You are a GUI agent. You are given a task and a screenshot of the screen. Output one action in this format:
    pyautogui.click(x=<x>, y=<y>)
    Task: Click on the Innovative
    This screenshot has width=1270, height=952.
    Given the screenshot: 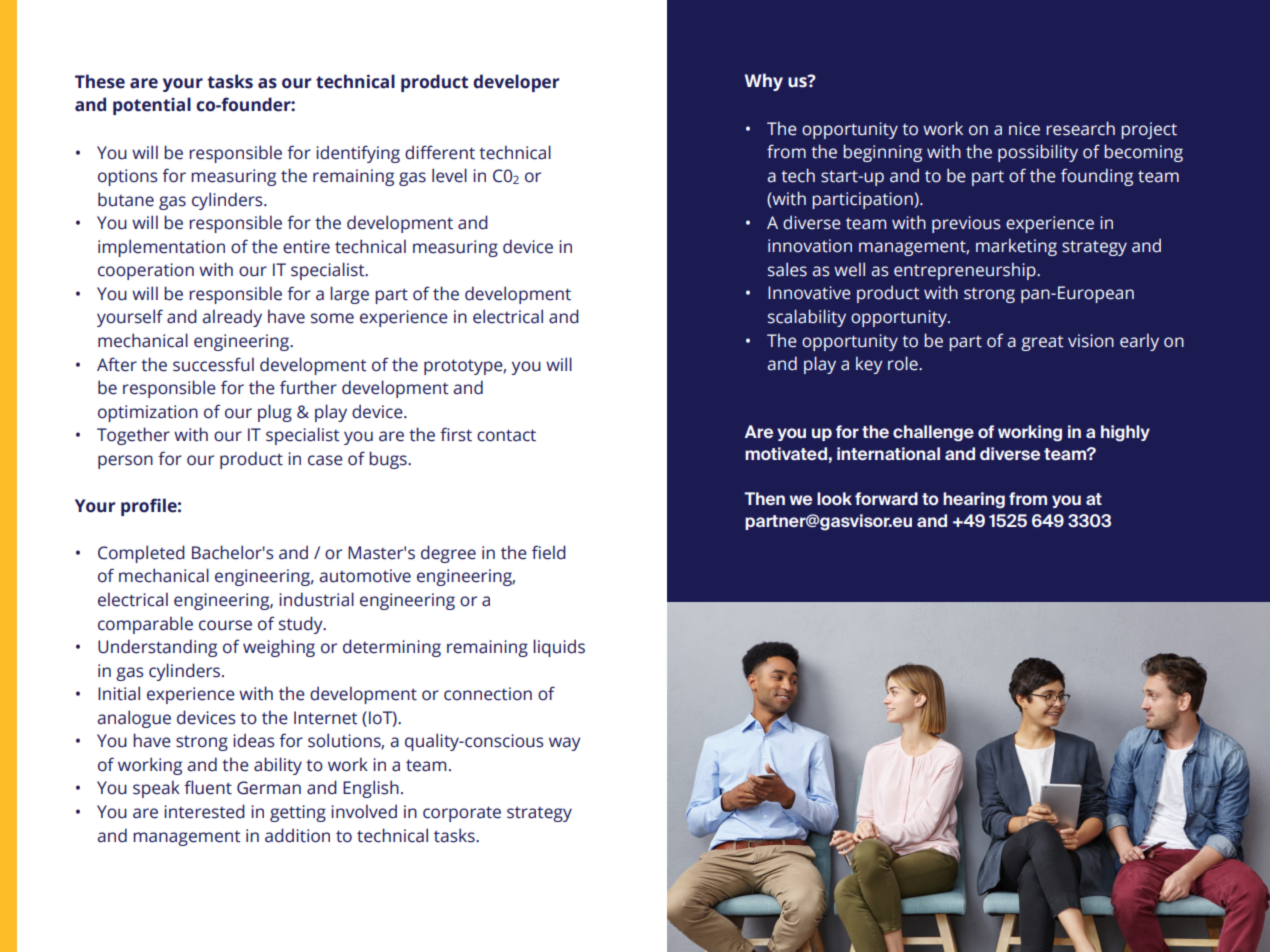 What is the action you would take?
    pyautogui.click(x=809, y=293)
